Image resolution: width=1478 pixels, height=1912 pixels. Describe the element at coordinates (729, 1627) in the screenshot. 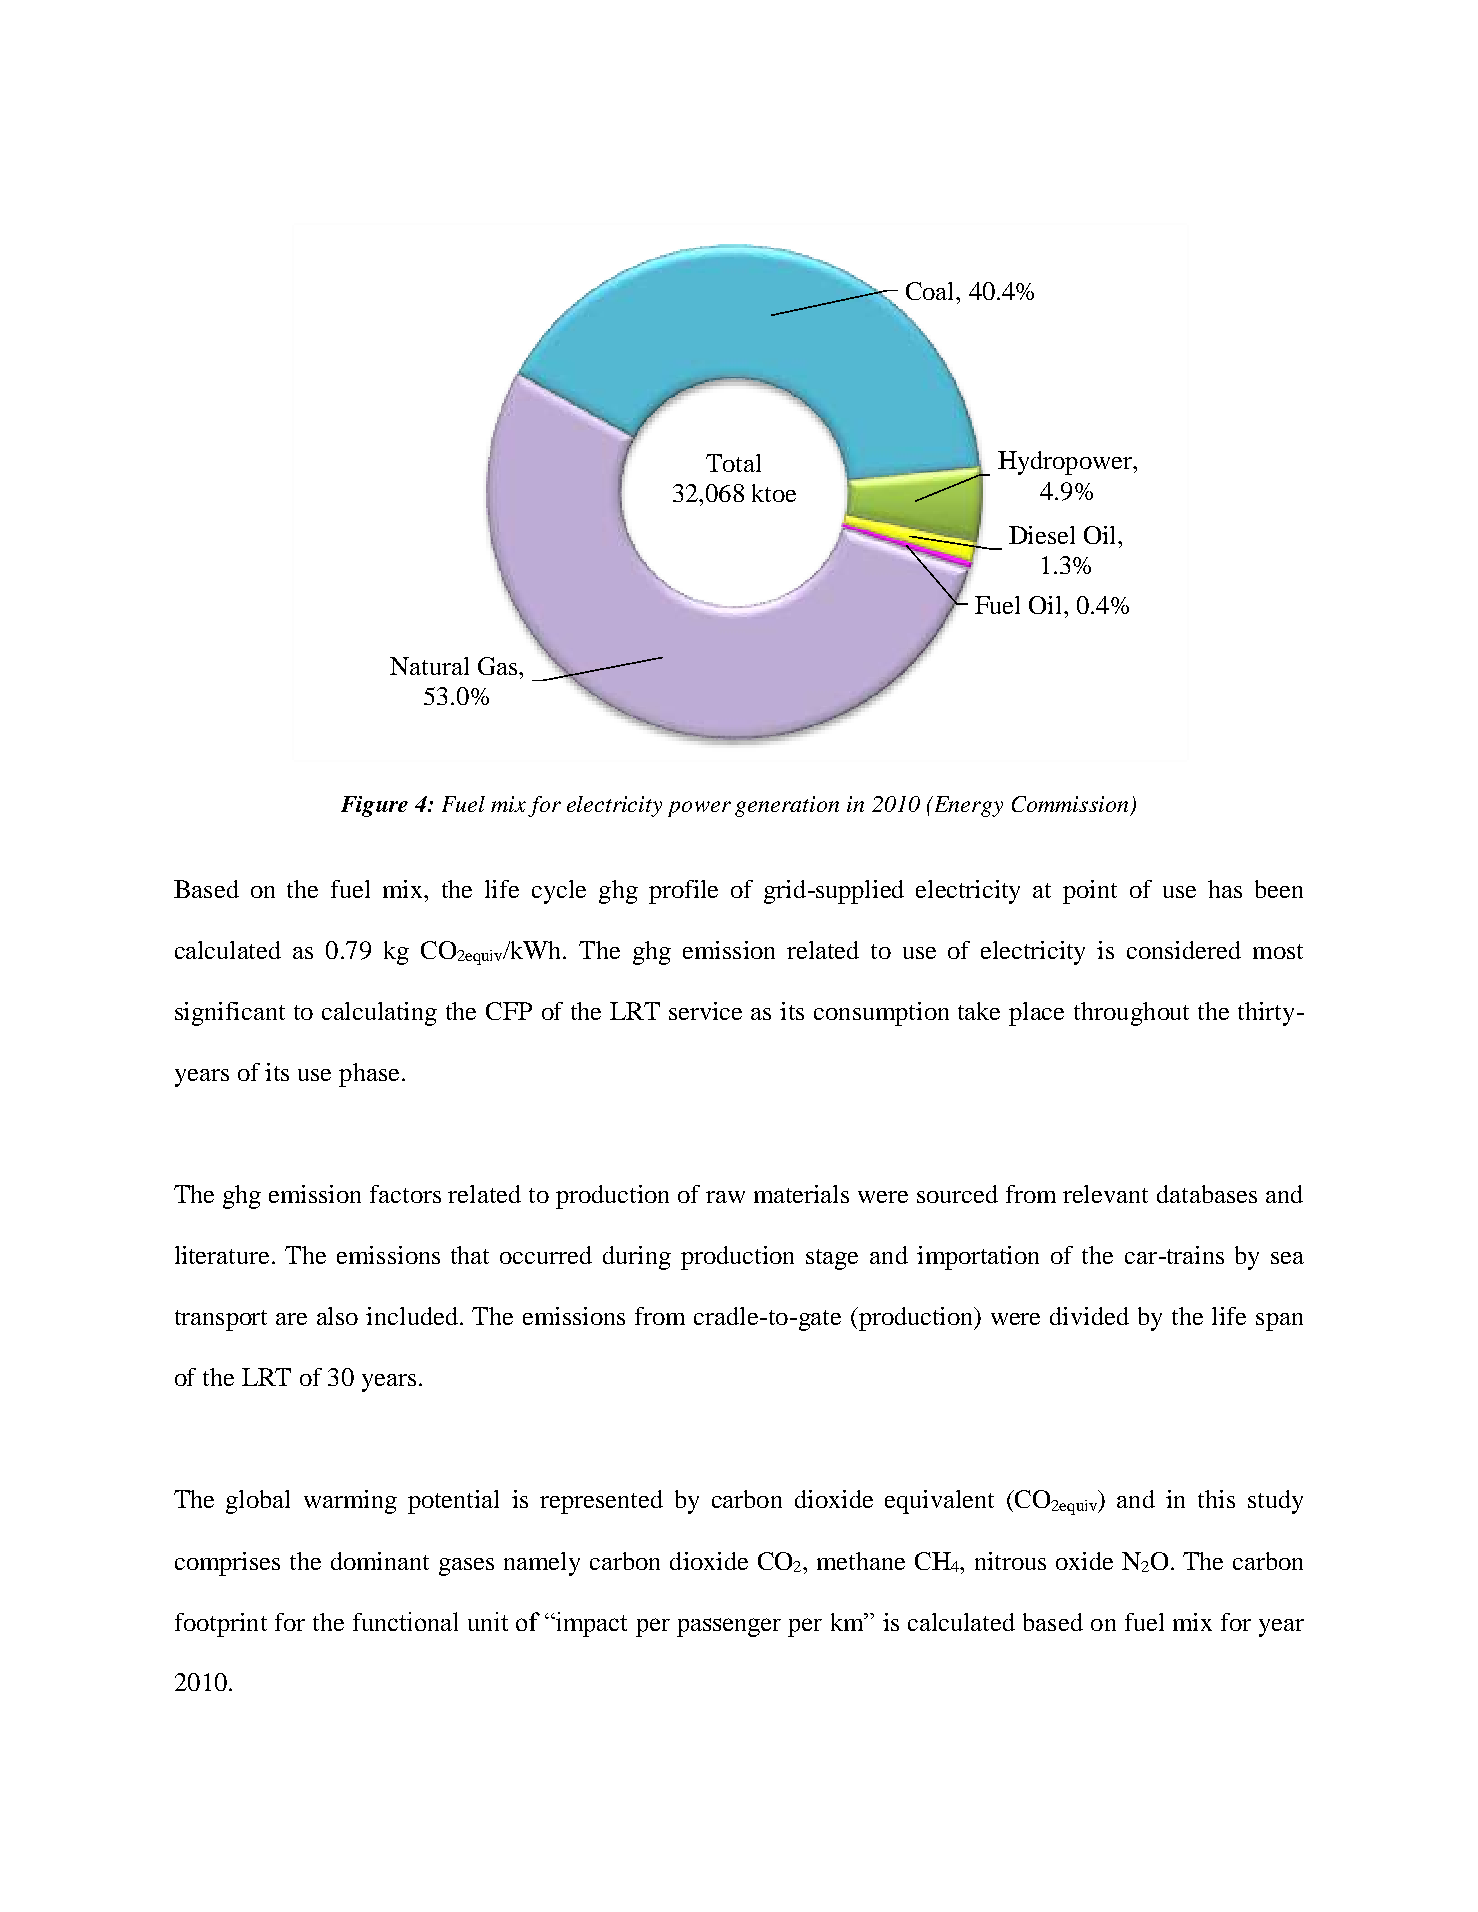

I see `passenger` at that location.
